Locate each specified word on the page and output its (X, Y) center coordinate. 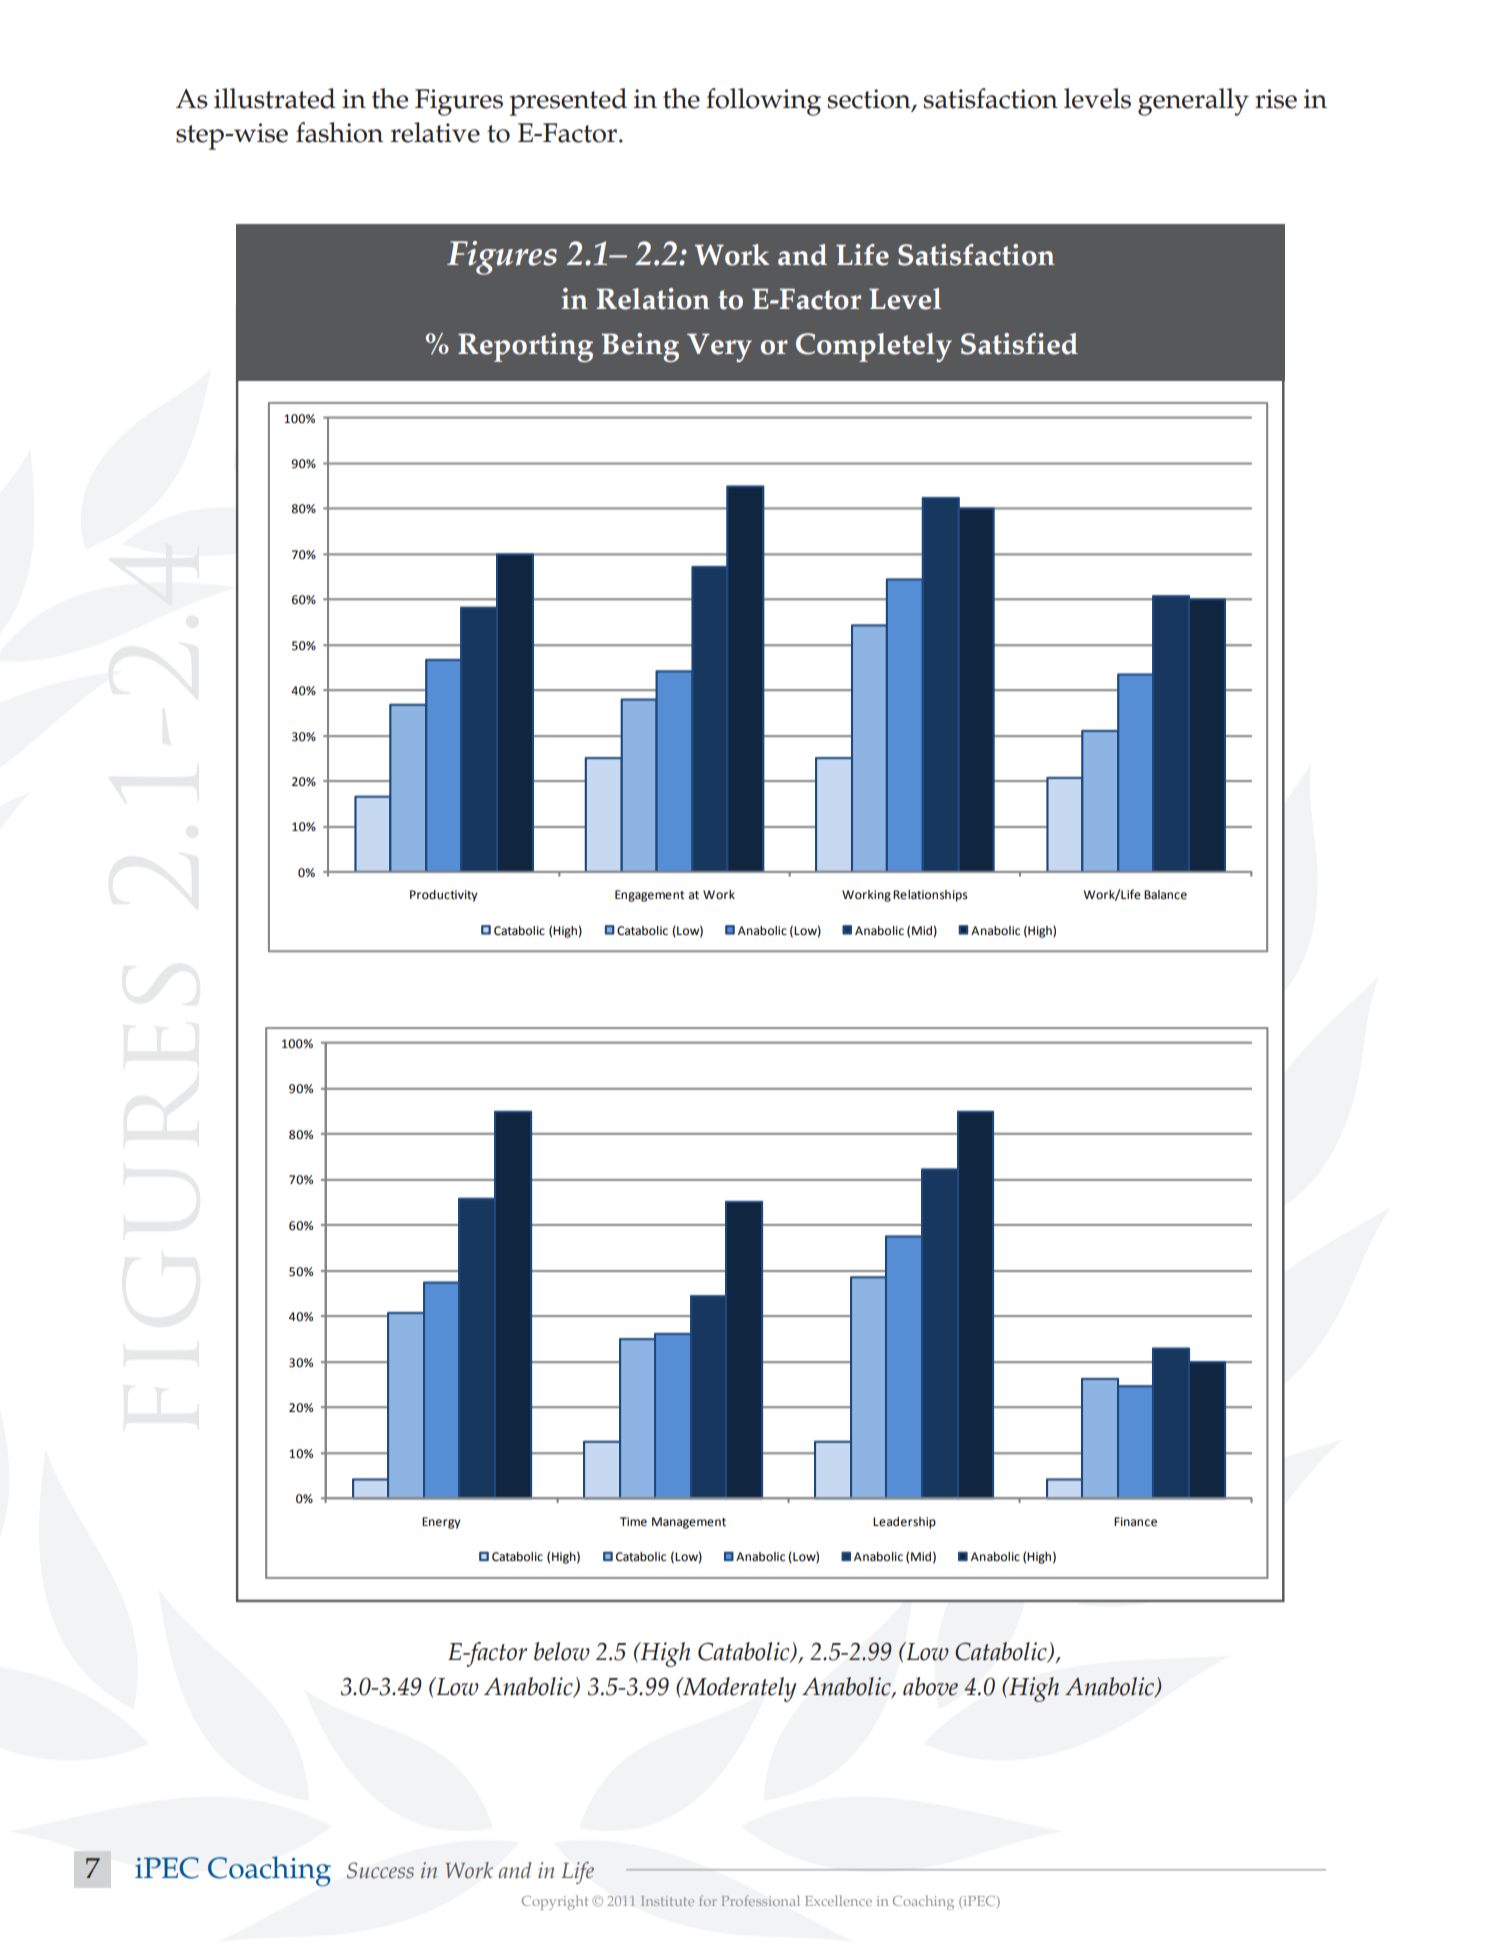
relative (435, 132)
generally (1193, 102)
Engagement (649, 896)
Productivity (444, 896)
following (763, 102)
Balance (1165, 895)
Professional (761, 1900)
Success (380, 1870)
